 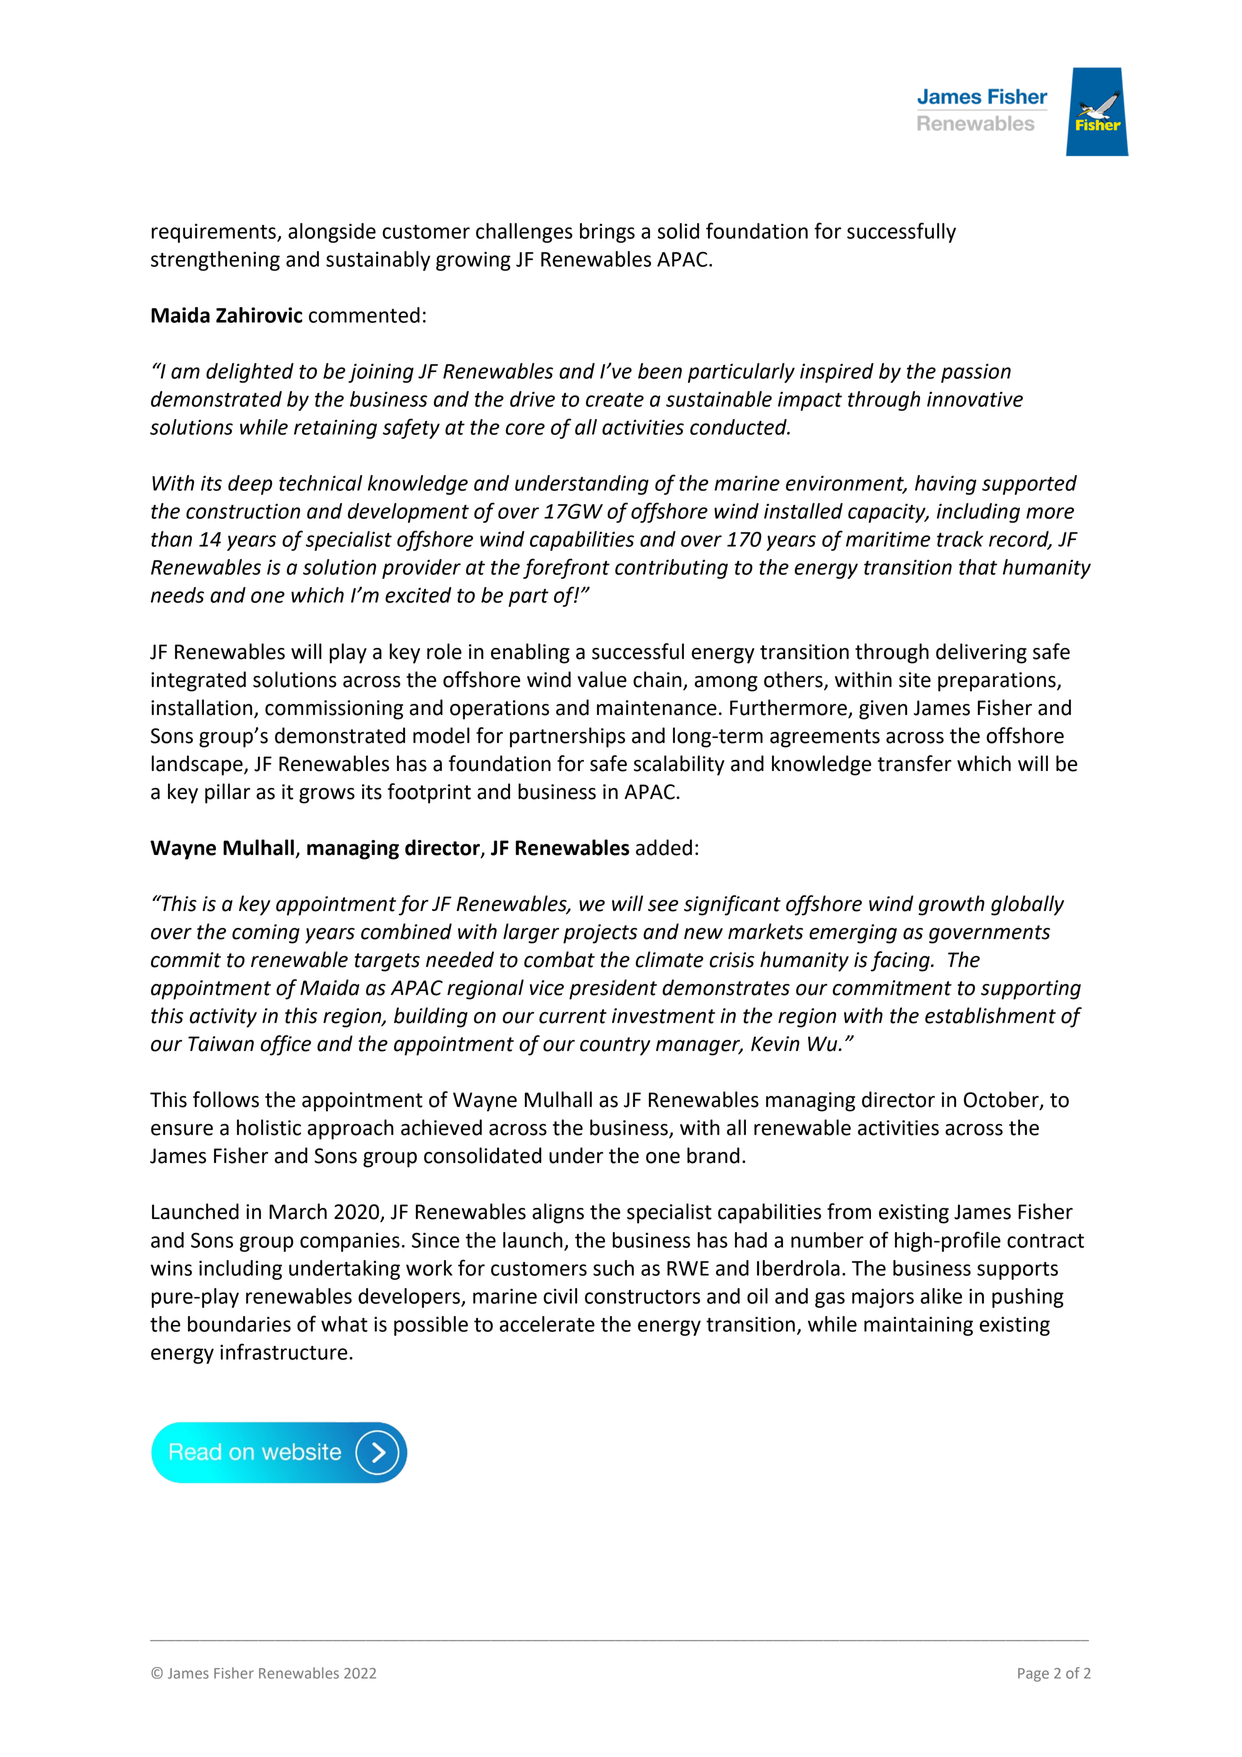 I want to click on facing, so click(x=901, y=961).
